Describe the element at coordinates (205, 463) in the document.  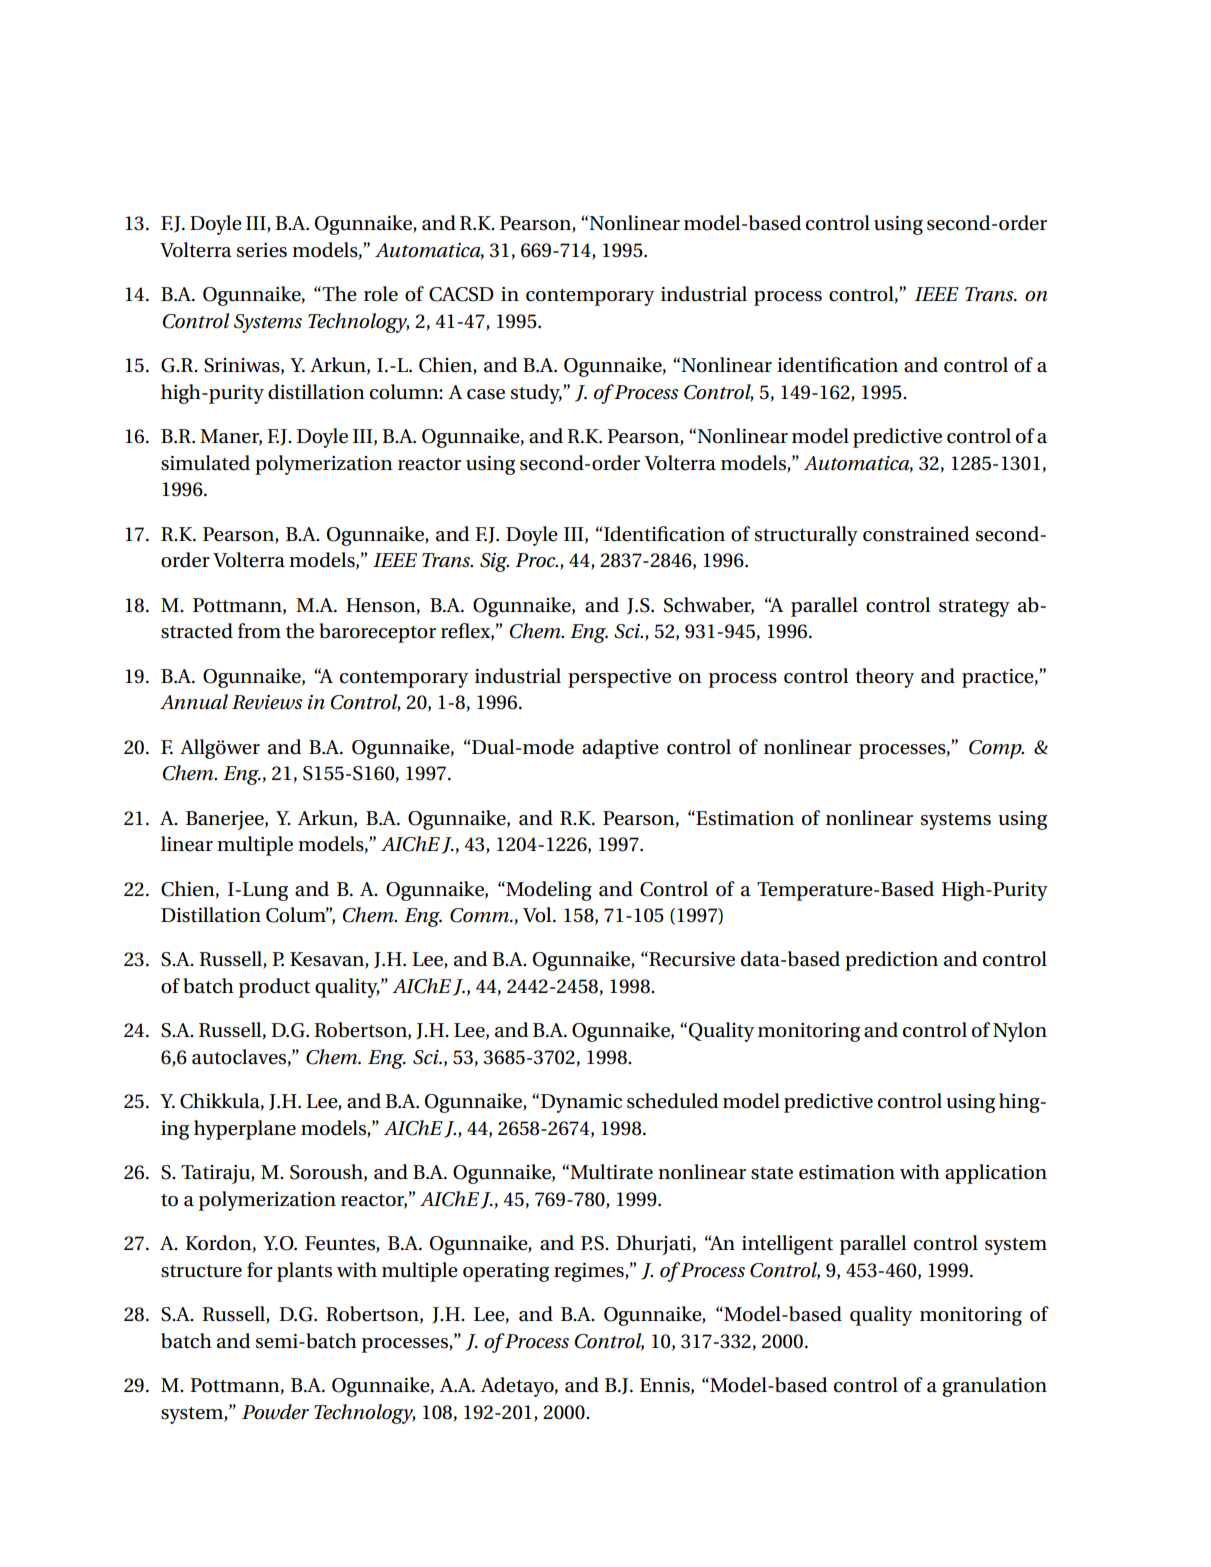
I see `simulated` at that location.
